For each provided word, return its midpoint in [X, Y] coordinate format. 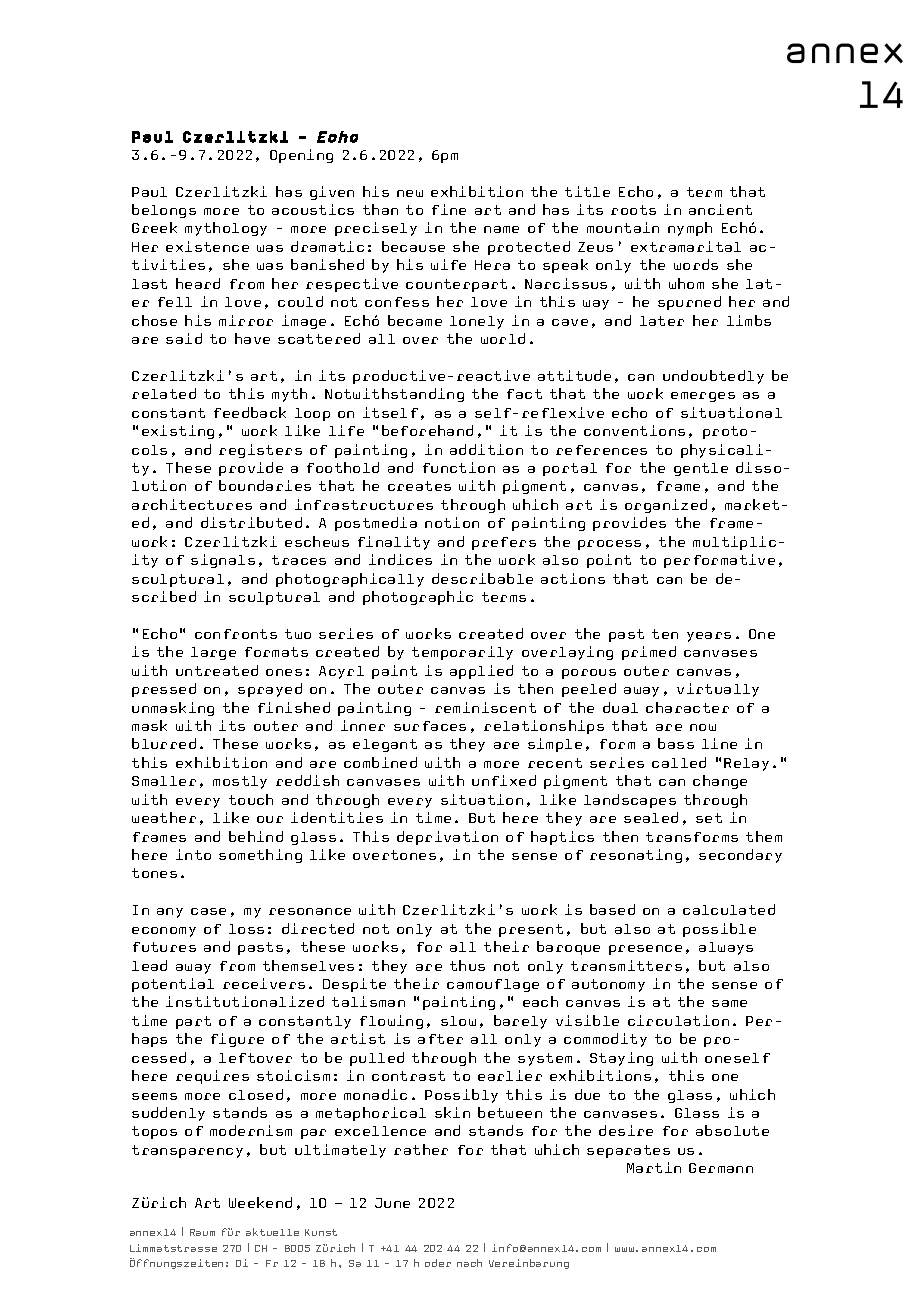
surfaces [430, 726]
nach [469, 1263]
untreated [217, 670]
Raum [202, 1232]
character [687, 707]
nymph [690, 229]
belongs [164, 211]
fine [449, 209]
